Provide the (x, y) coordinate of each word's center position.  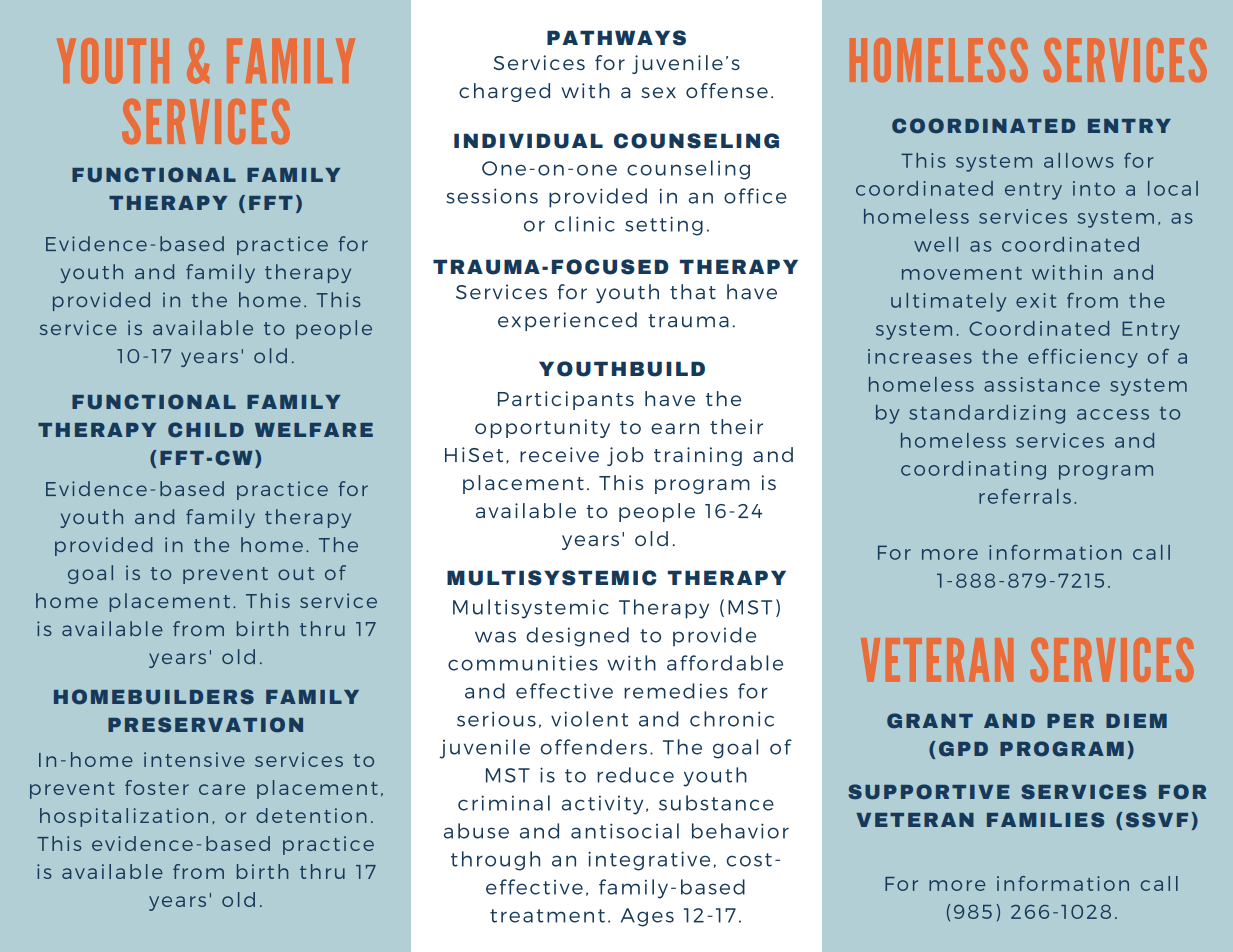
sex (658, 92)
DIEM (1136, 721)
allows (1079, 160)
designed (577, 637)
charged (504, 92)
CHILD (206, 430)
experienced (567, 321)
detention (311, 815)
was (495, 637)
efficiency (1083, 358)
